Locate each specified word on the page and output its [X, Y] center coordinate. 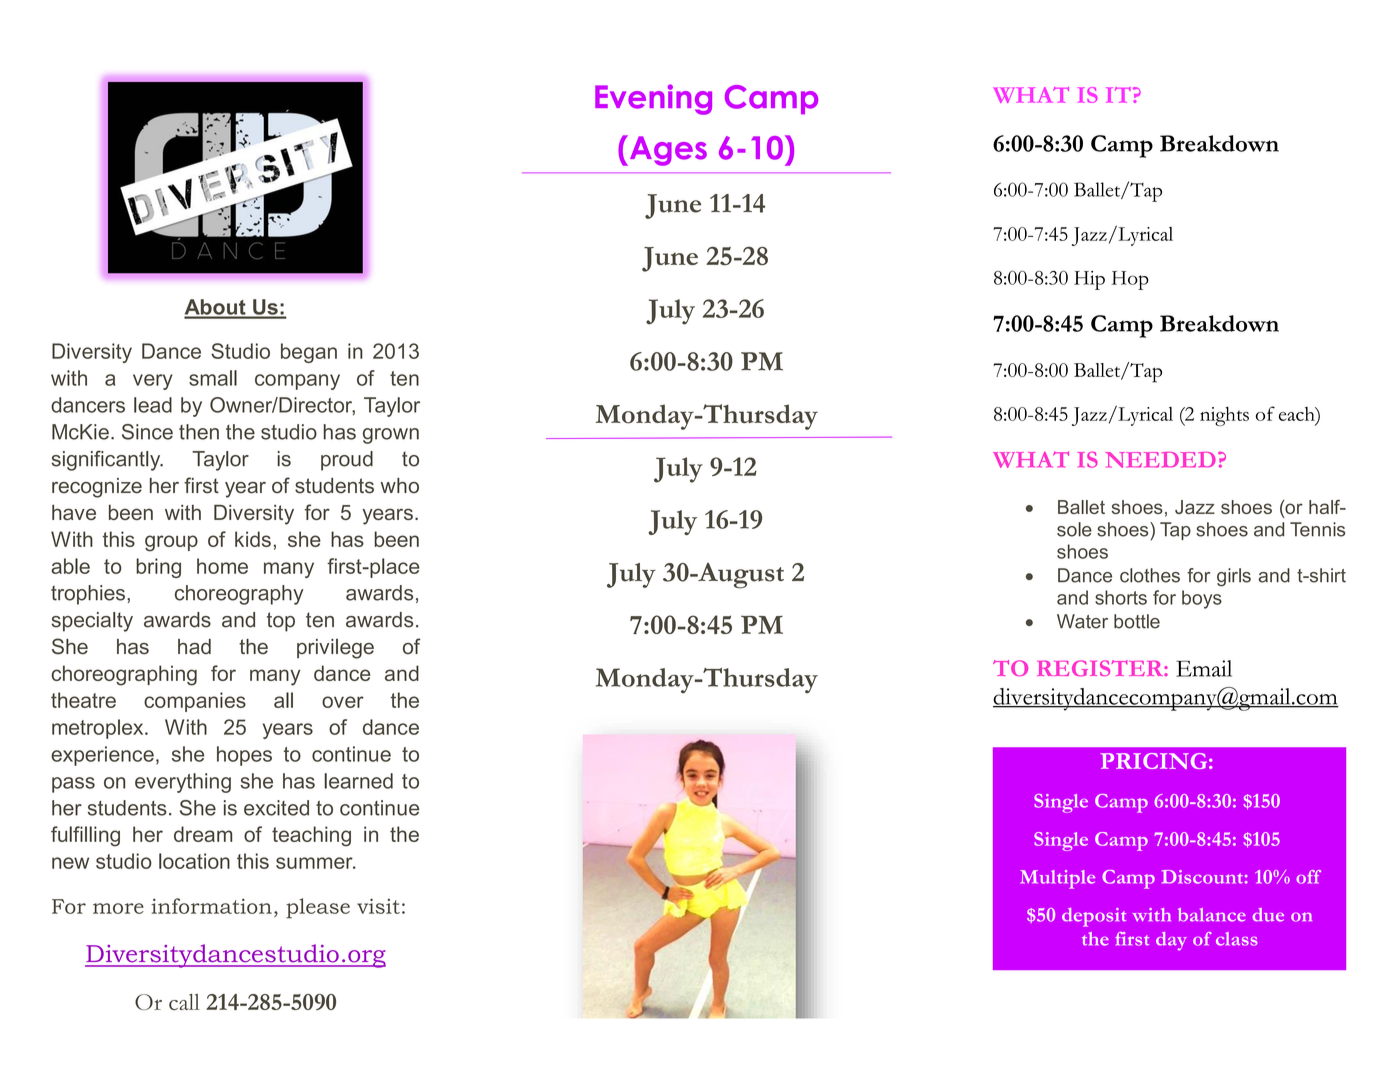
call [184, 1002]
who [400, 486]
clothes [1150, 575]
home [222, 566]
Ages [667, 150]
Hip [1089, 280]
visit [378, 906]
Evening [653, 99]
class [1237, 939]
